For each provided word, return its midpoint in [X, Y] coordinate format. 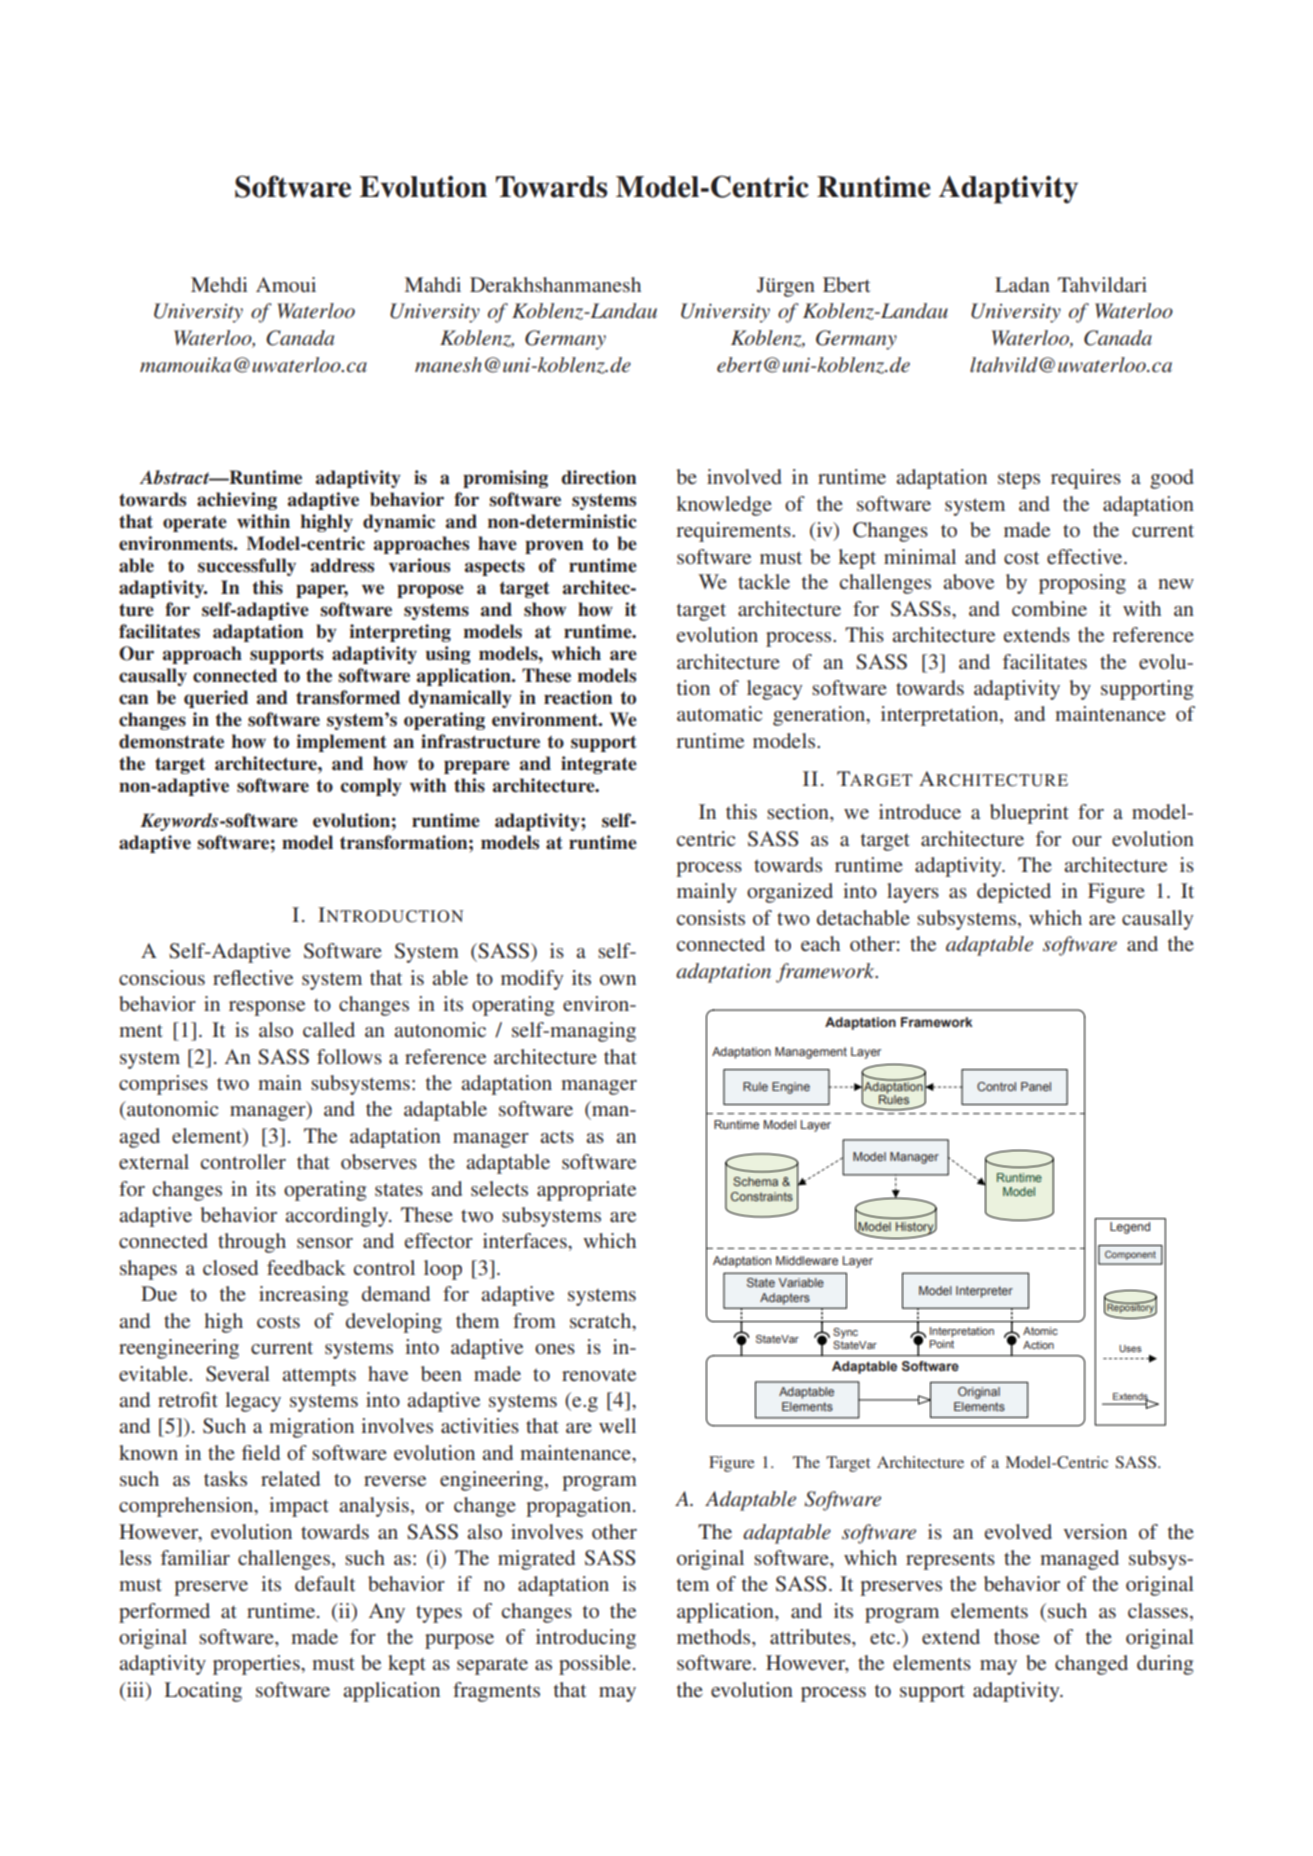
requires [1086, 479]
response [267, 1008]
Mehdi [219, 284]
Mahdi [433, 284]
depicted [1014, 893]
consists [711, 917]
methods [715, 1636]
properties [257, 1665]
